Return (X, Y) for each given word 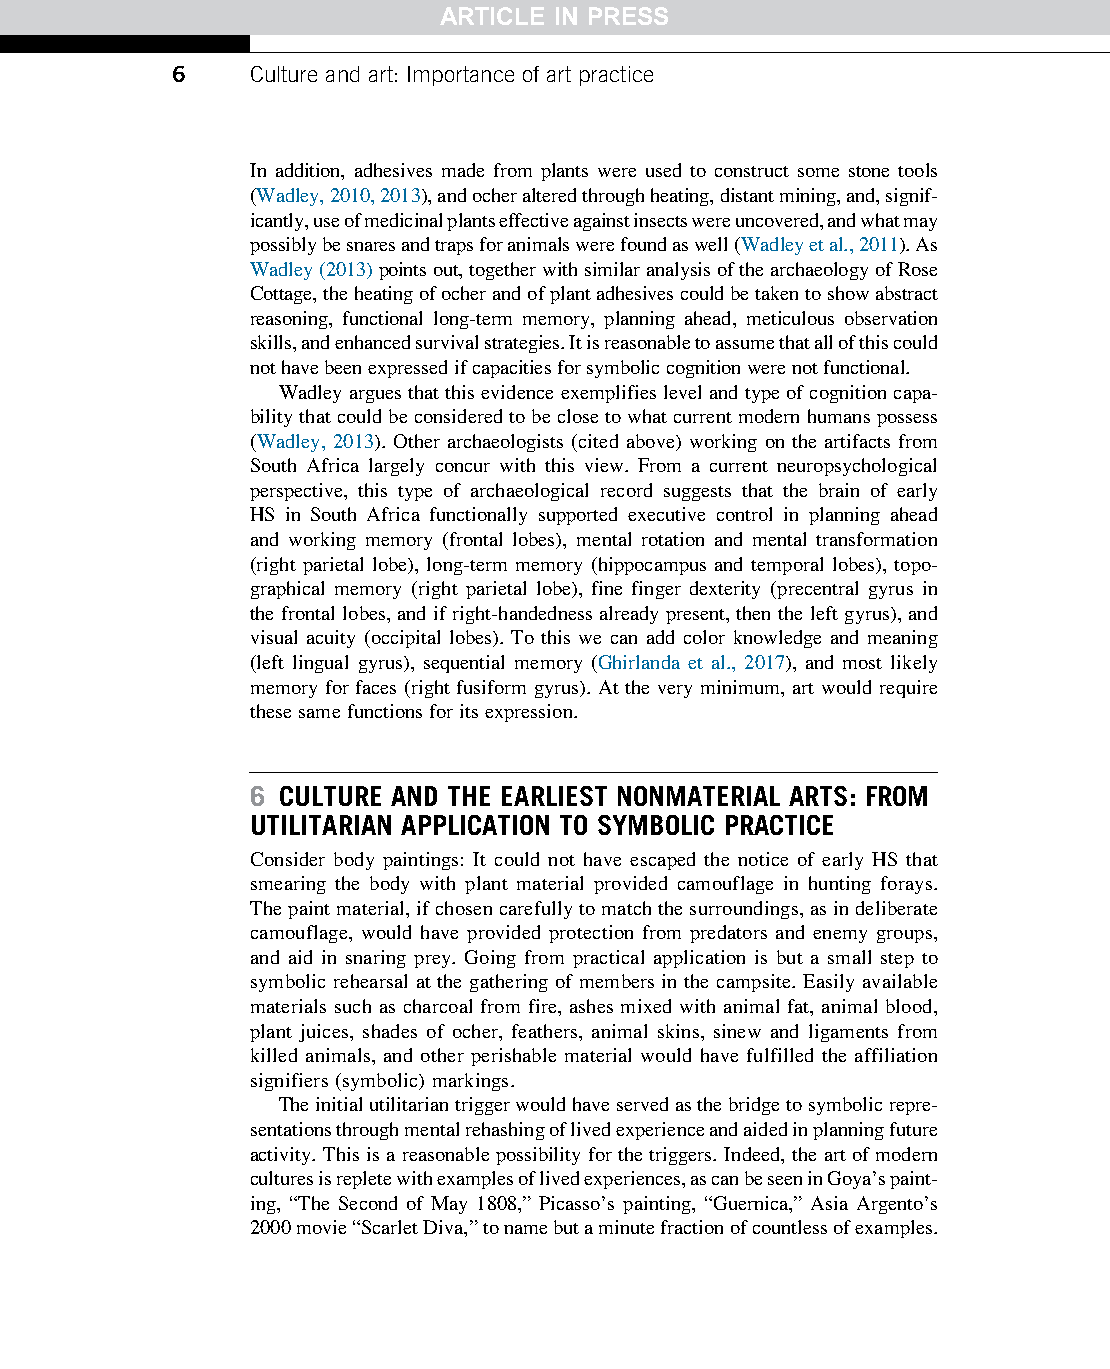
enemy (840, 936)
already (629, 615)
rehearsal (370, 981)
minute (626, 1227)
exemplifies (608, 394)
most (862, 663)
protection (591, 934)
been (343, 367)
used (663, 170)
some (818, 172)
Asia (829, 1203)
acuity (331, 639)
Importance (461, 76)
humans (839, 416)
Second (368, 1203)
